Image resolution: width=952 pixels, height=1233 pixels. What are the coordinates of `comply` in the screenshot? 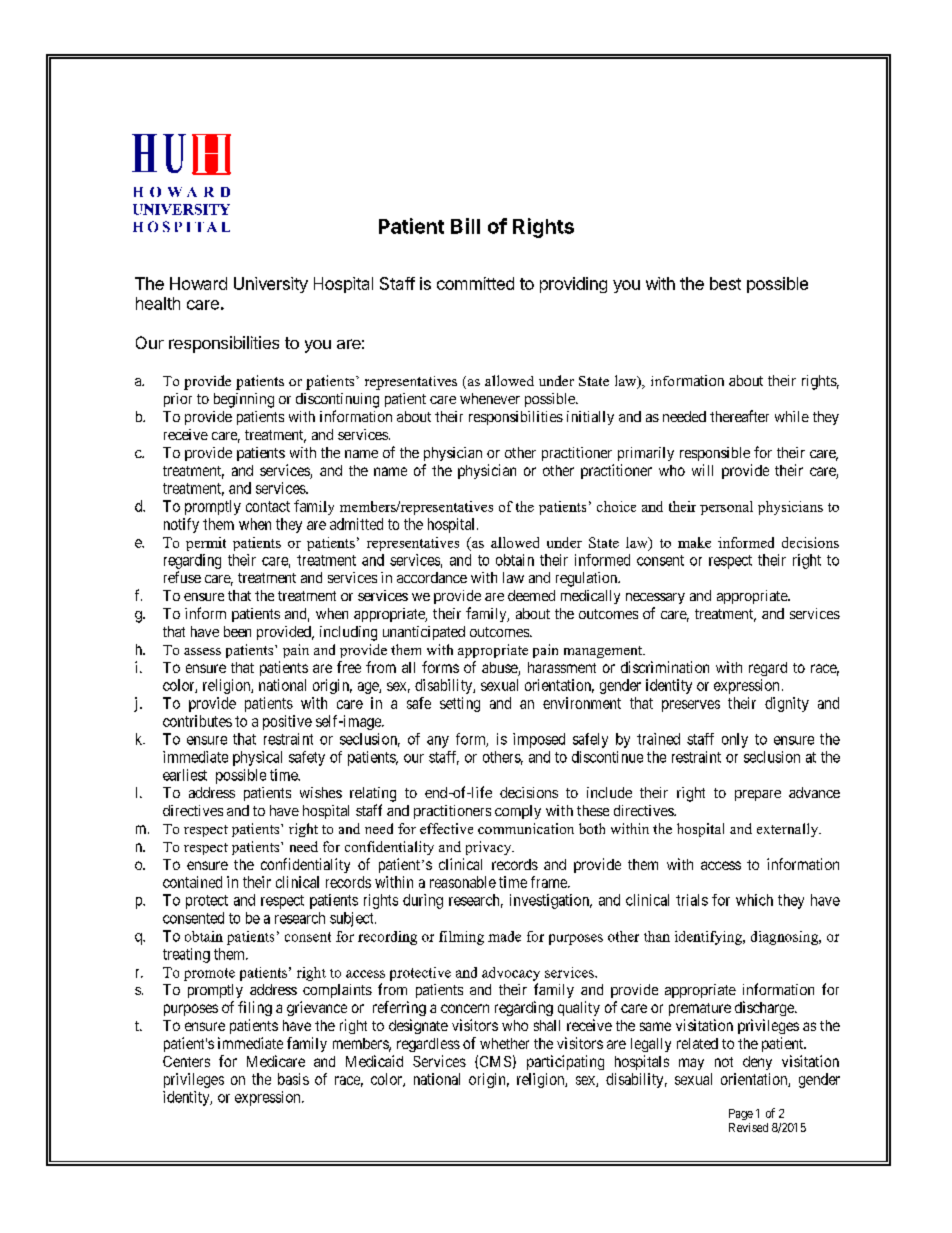 It's located at (518, 812).
